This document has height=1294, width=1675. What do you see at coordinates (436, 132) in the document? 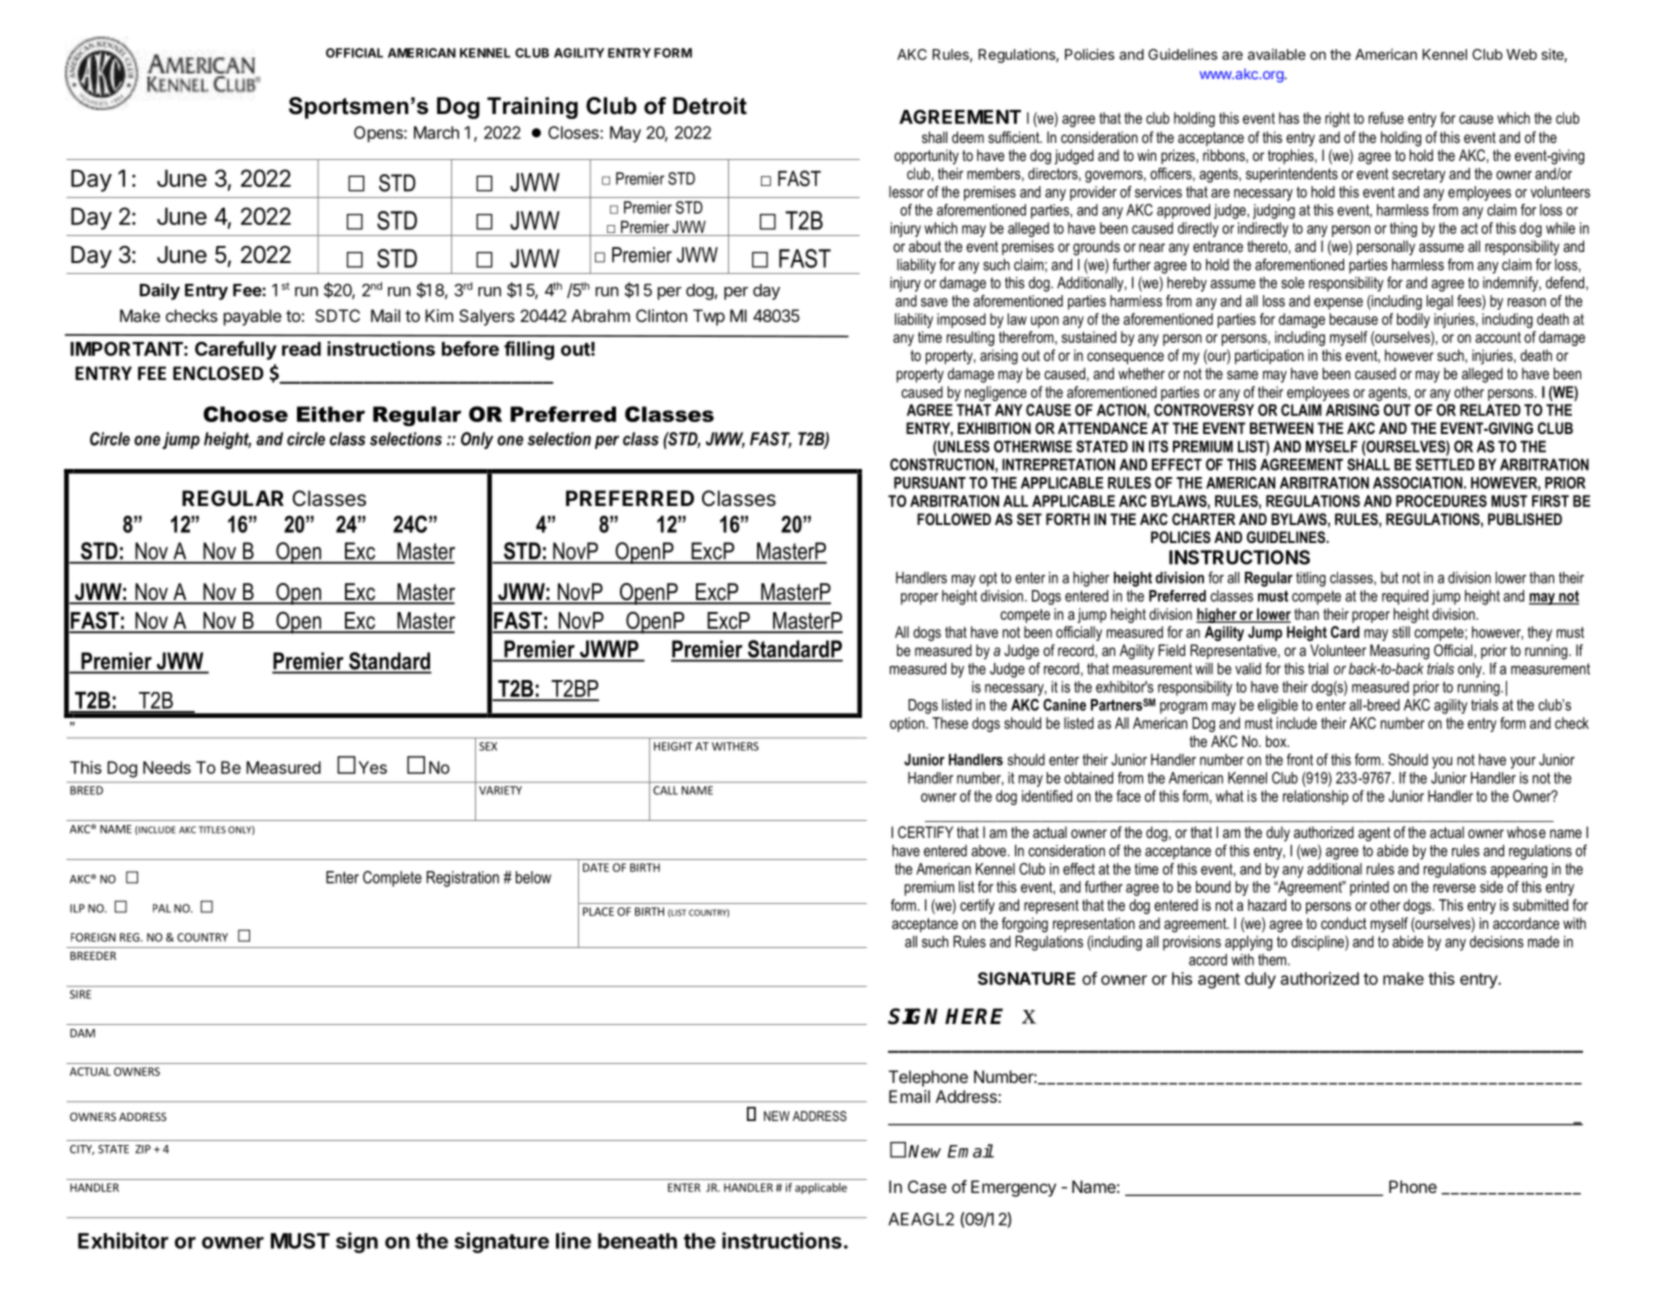
I see `March` at bounding box center [436, 132].
